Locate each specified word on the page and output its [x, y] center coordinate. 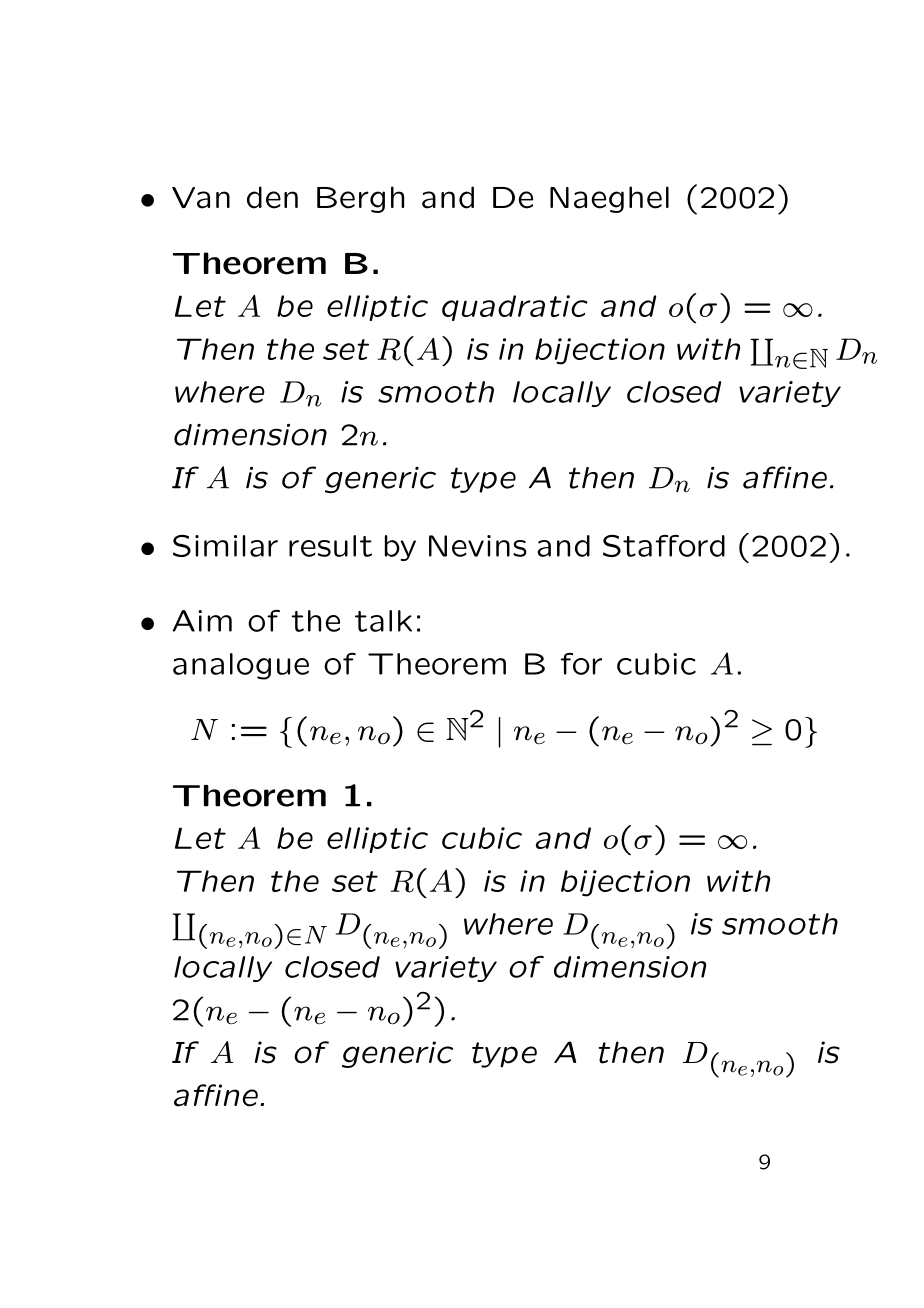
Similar [225, 546]
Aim [202, 621]
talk [383, 621]
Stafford [664, 546]
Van [201, 198]
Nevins [478, 546]
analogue [241, 666]
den [272, 197]
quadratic [515, 308]
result [330, 546]
